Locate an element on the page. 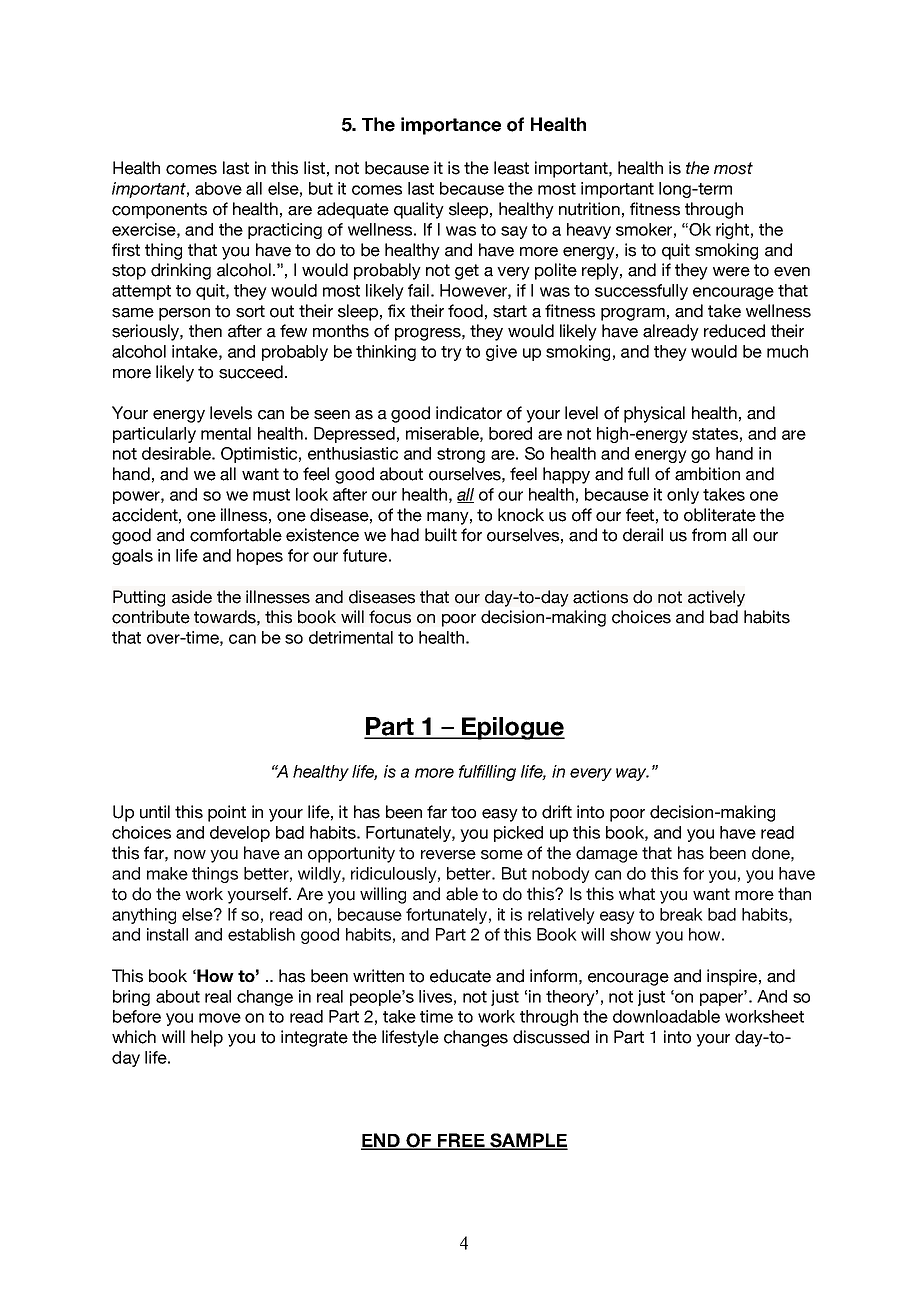 This image has height=1308, width=924. discussed is located at coordinates (551, 1037).
